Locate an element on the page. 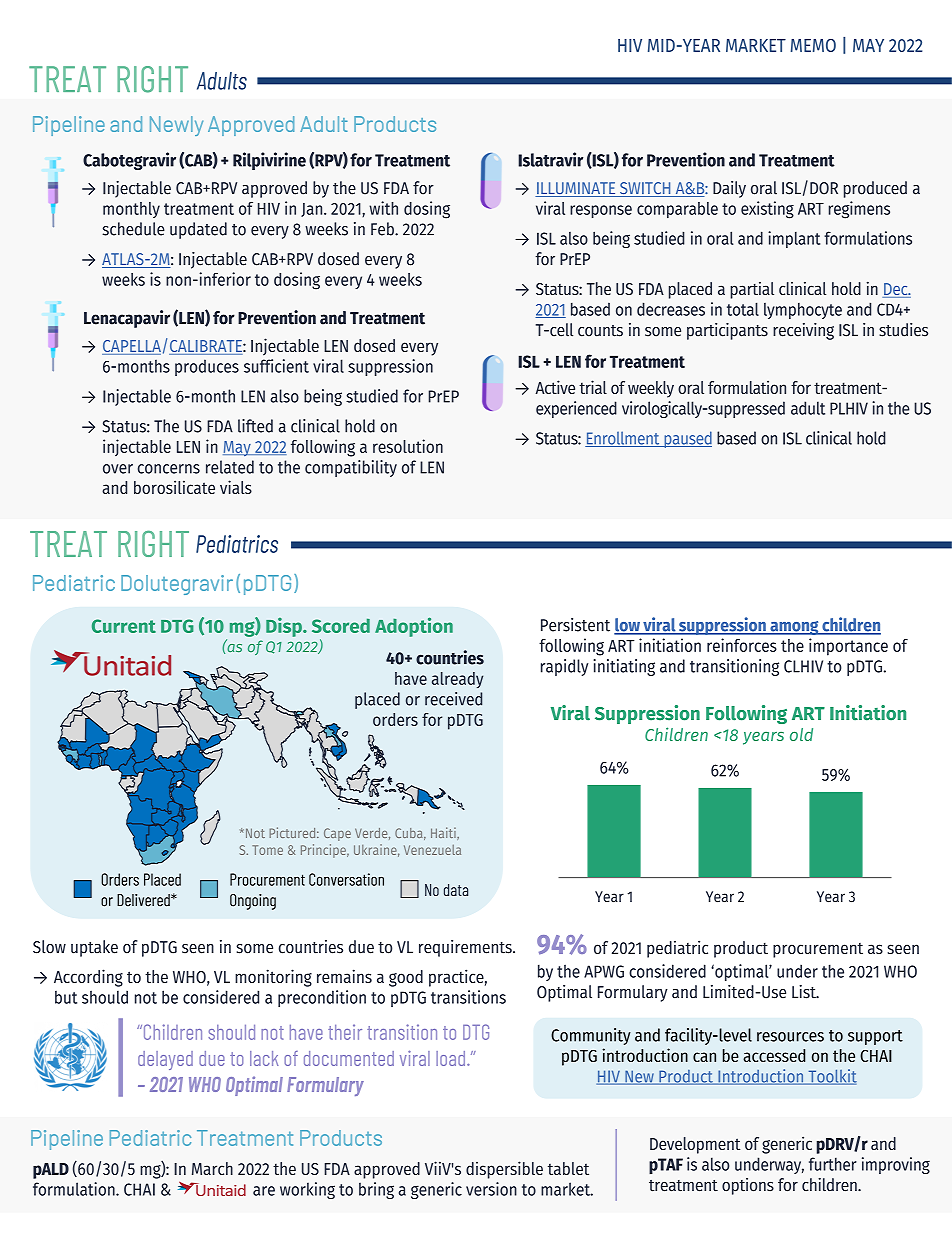  MEMO is located at coordinates (813, 45).
